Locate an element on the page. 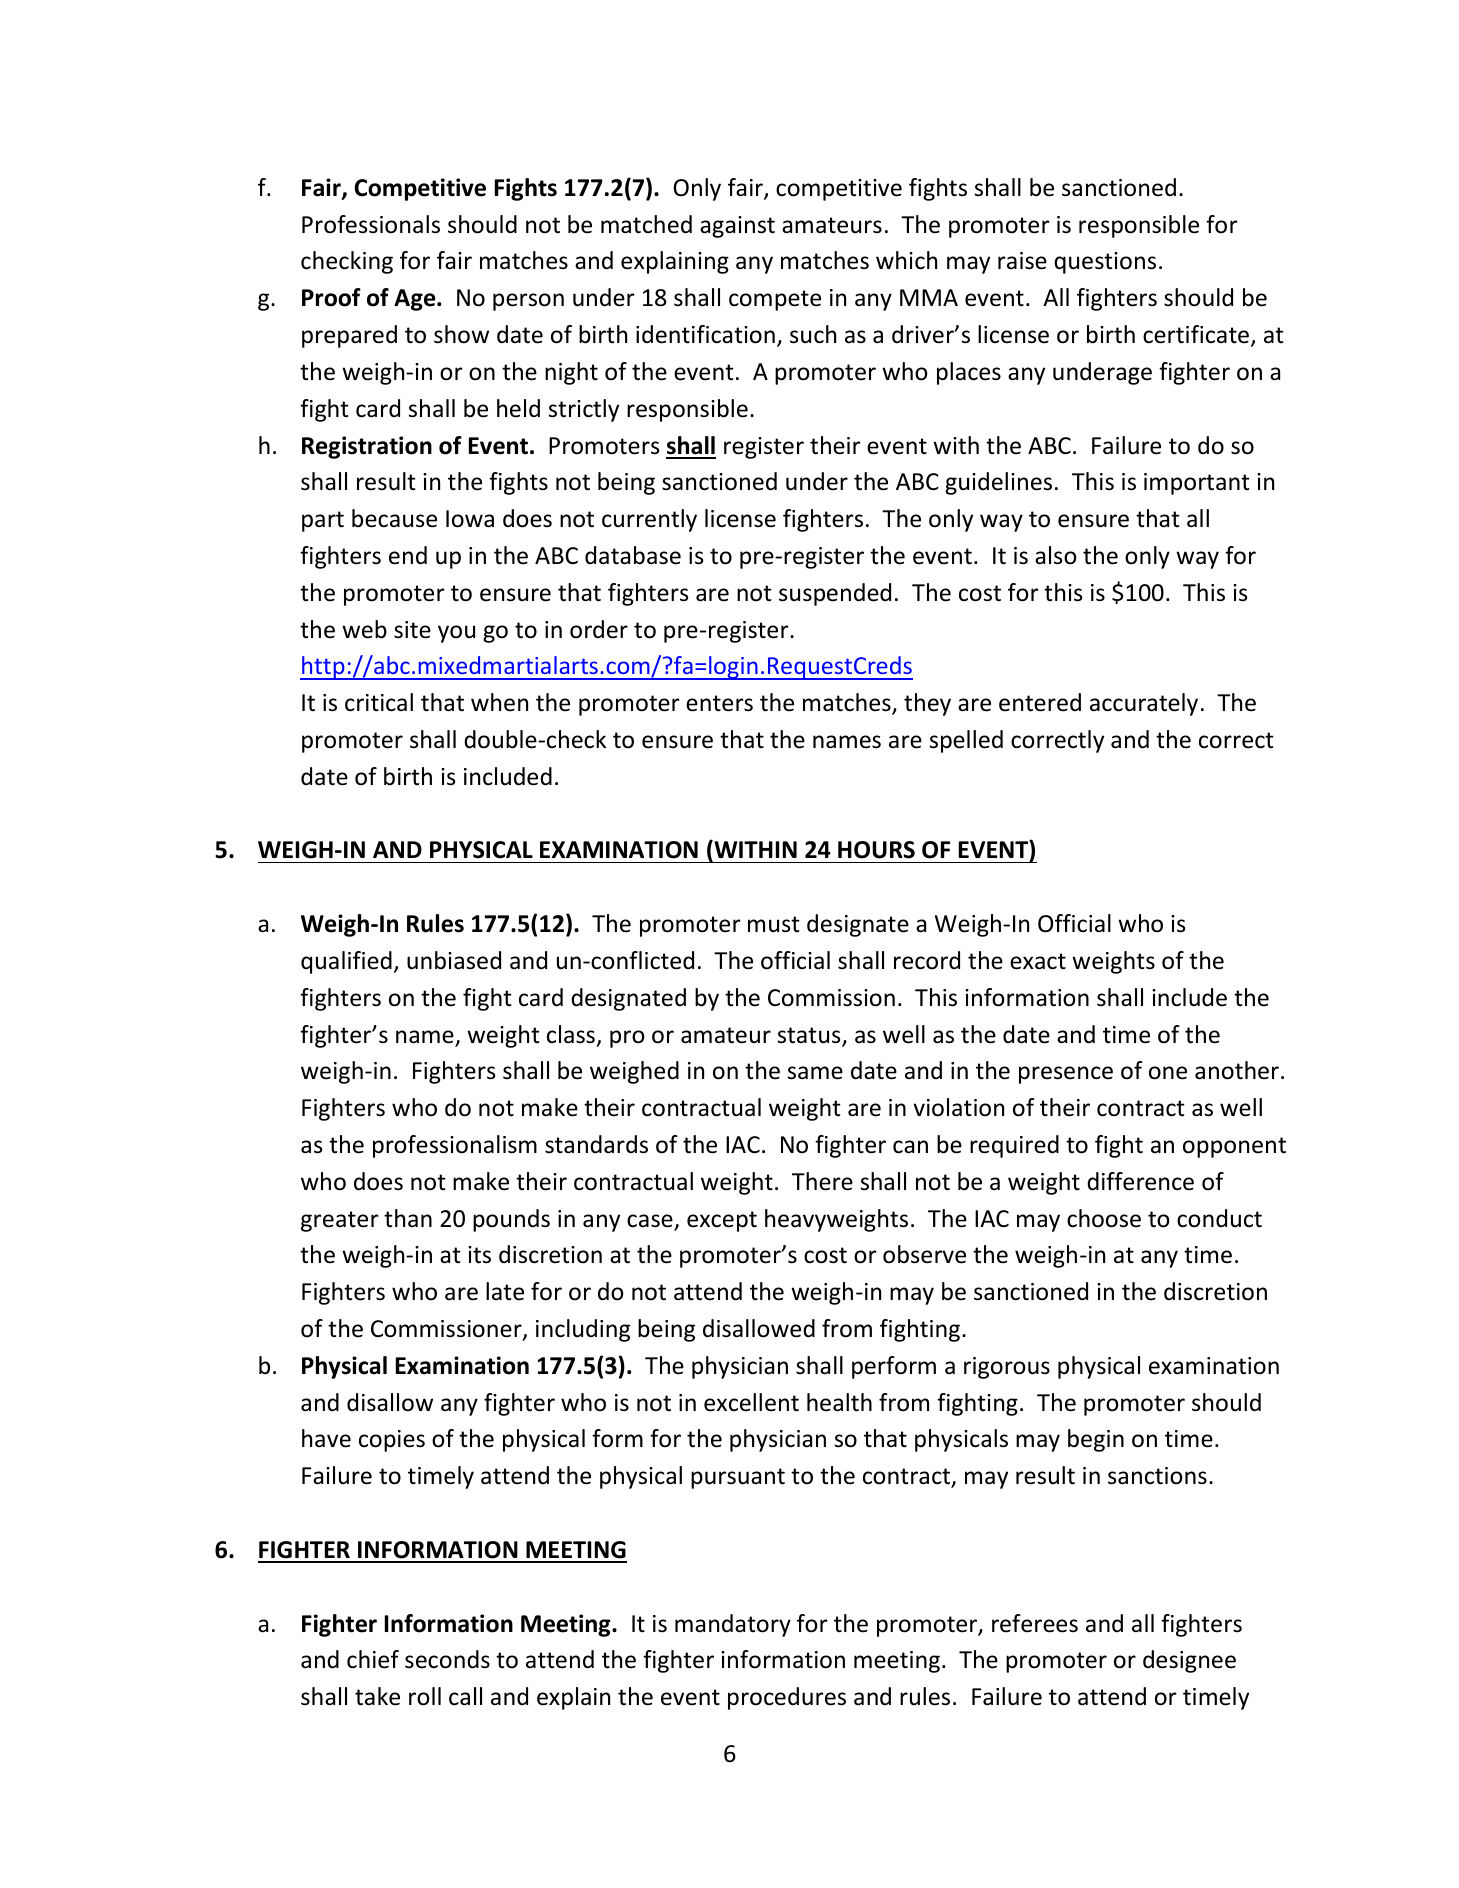  Professionals is located at coordinates (371, 224).
